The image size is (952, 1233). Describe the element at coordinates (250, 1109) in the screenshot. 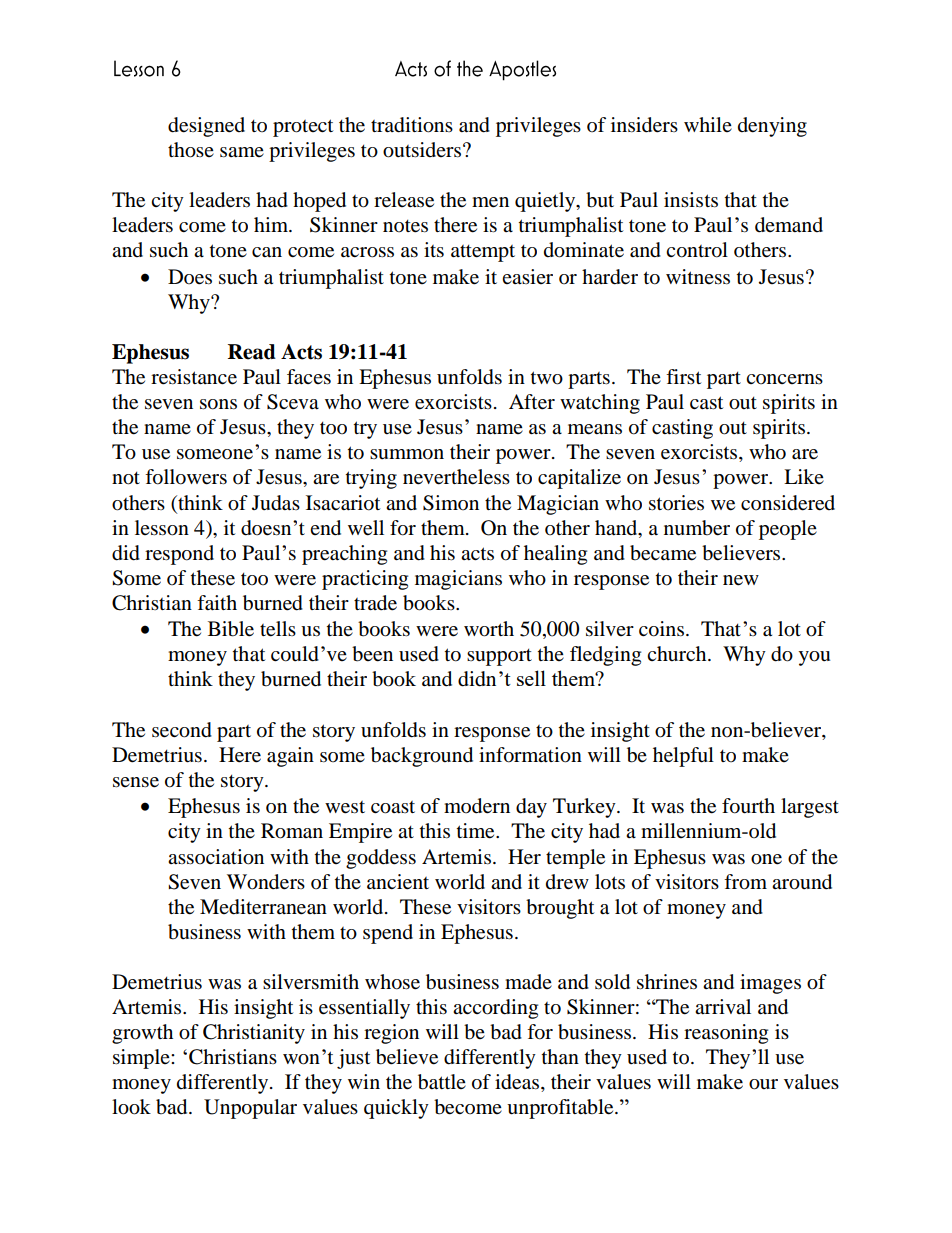

I see `Unpopular` at that location.
